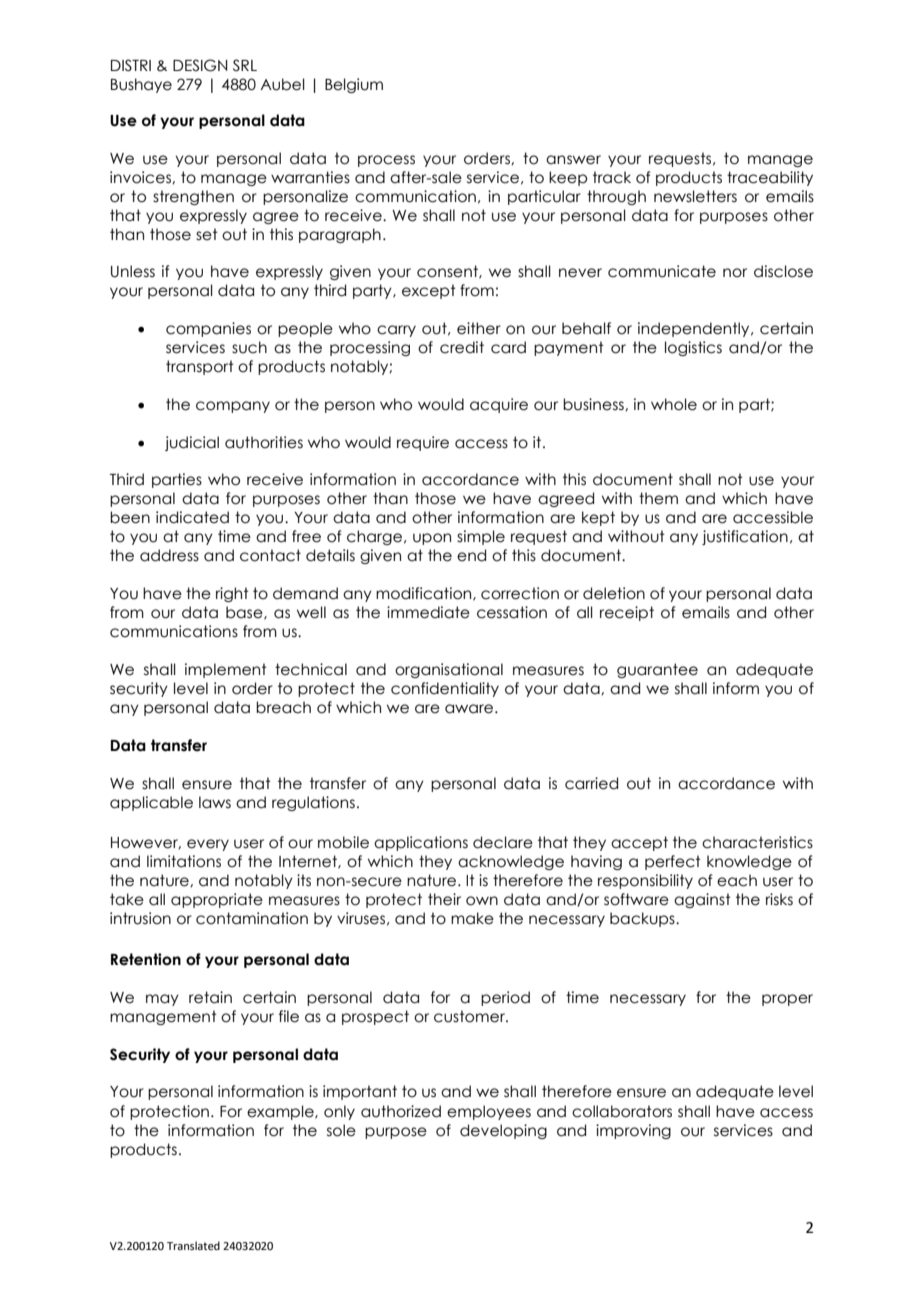  I want to click on against, so click(702, 900).
